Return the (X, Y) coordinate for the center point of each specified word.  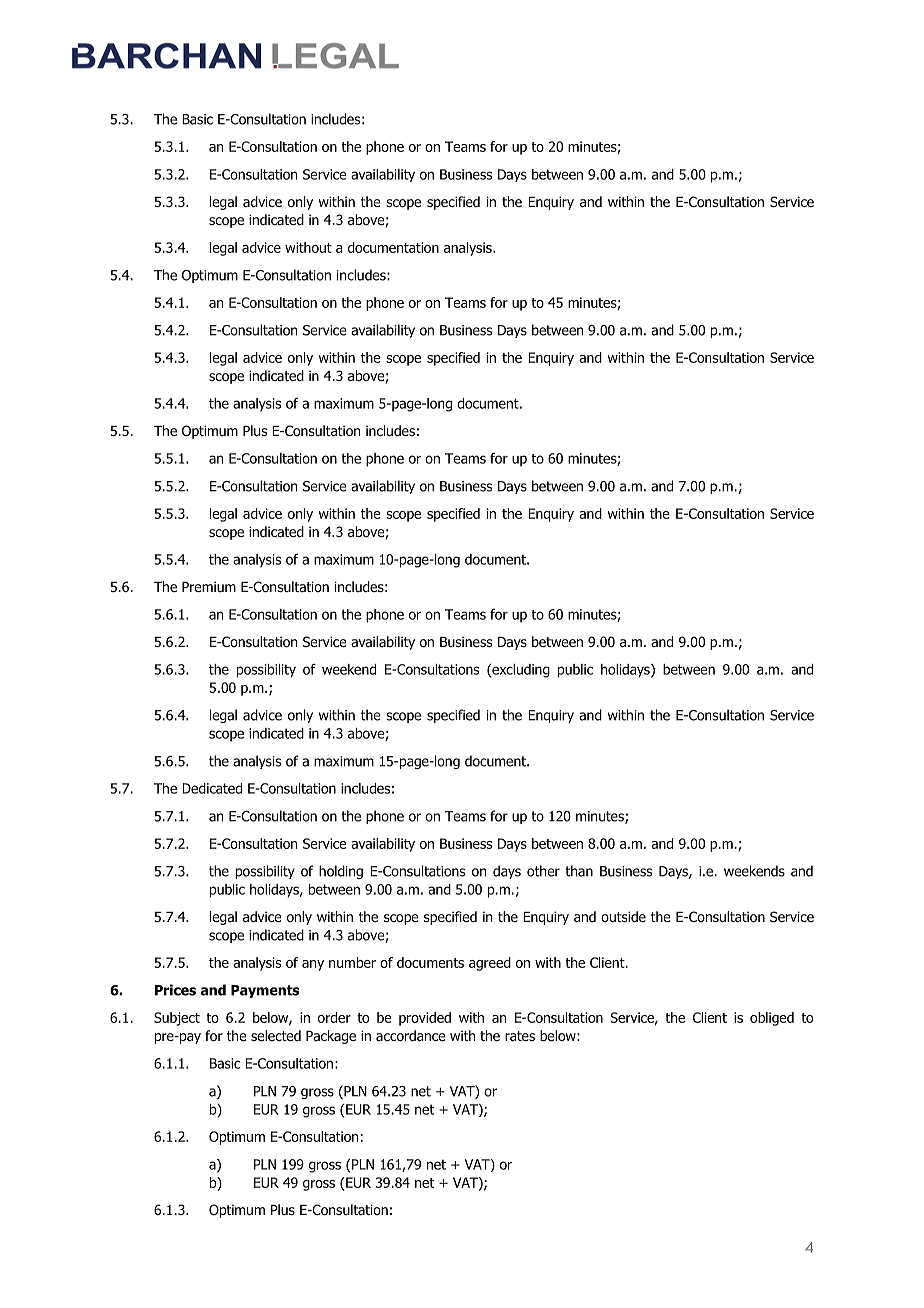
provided (425, 1019)
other (543, 871)
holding (341, 872)
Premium (209, 586)
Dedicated (212, 788)
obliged (772, 1019)
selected (276, 1035)
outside (623, 916)
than (579, 871)
